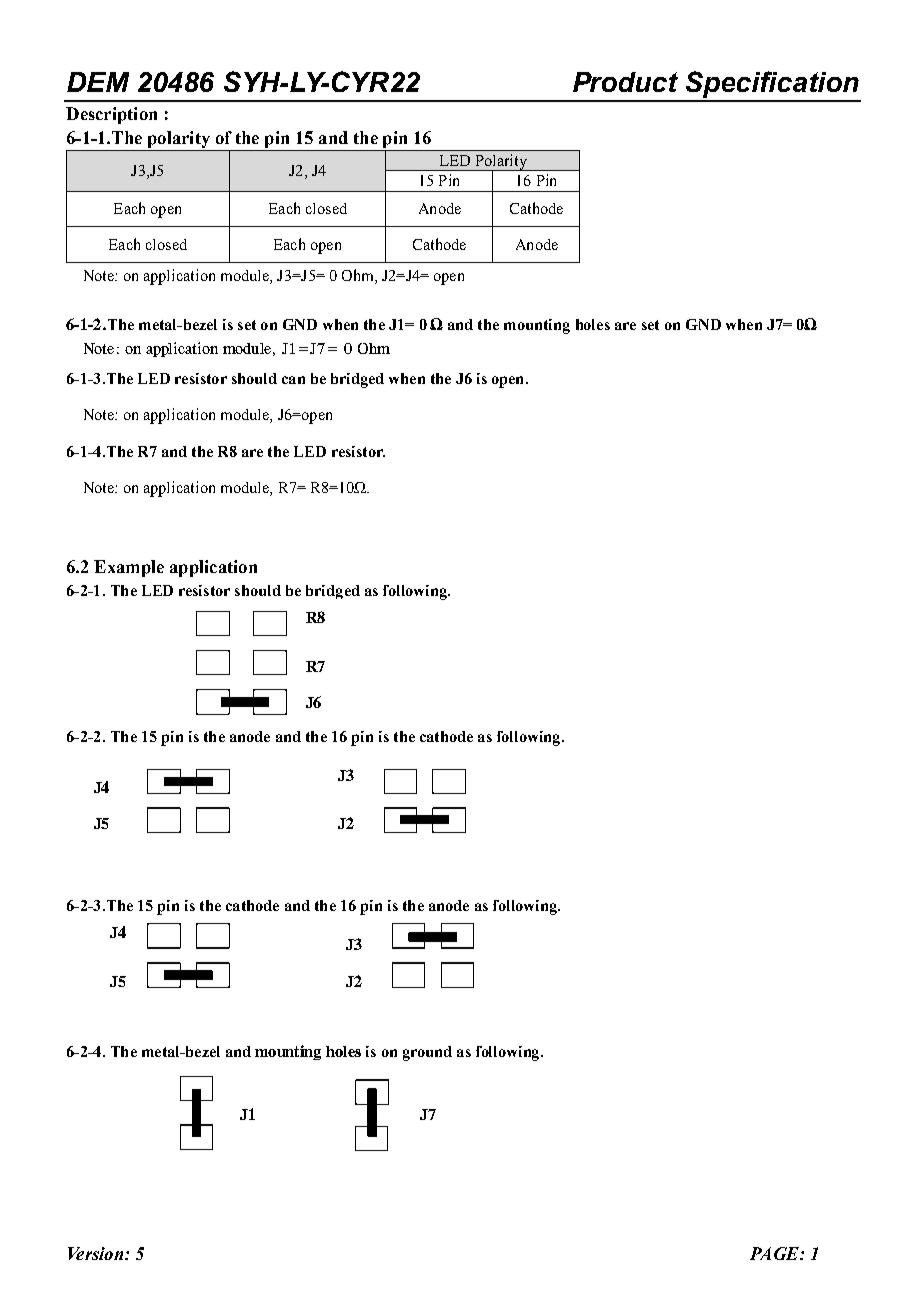  I want to click on Example, so click(129, 568).
